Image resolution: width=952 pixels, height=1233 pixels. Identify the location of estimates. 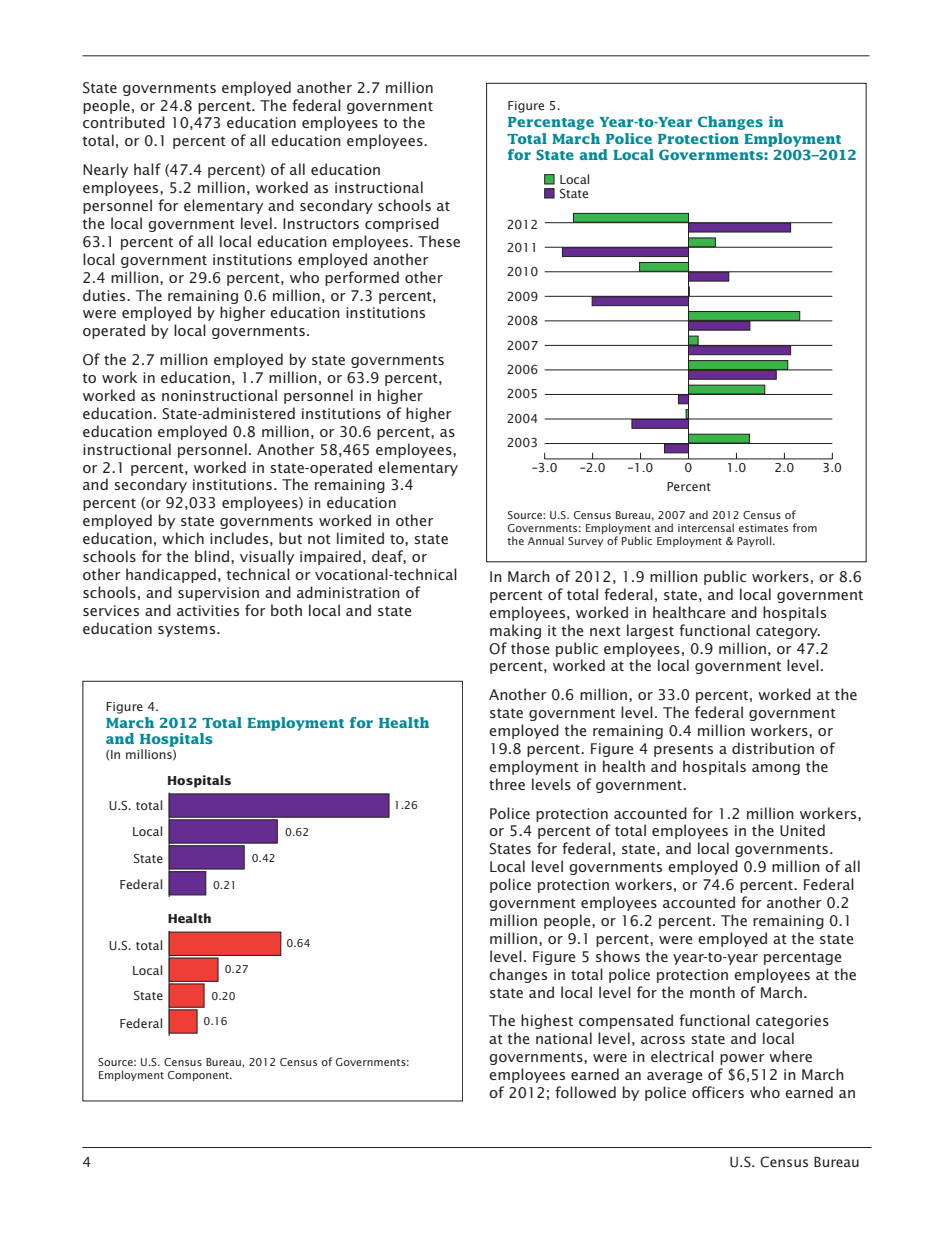
(763, 528).
